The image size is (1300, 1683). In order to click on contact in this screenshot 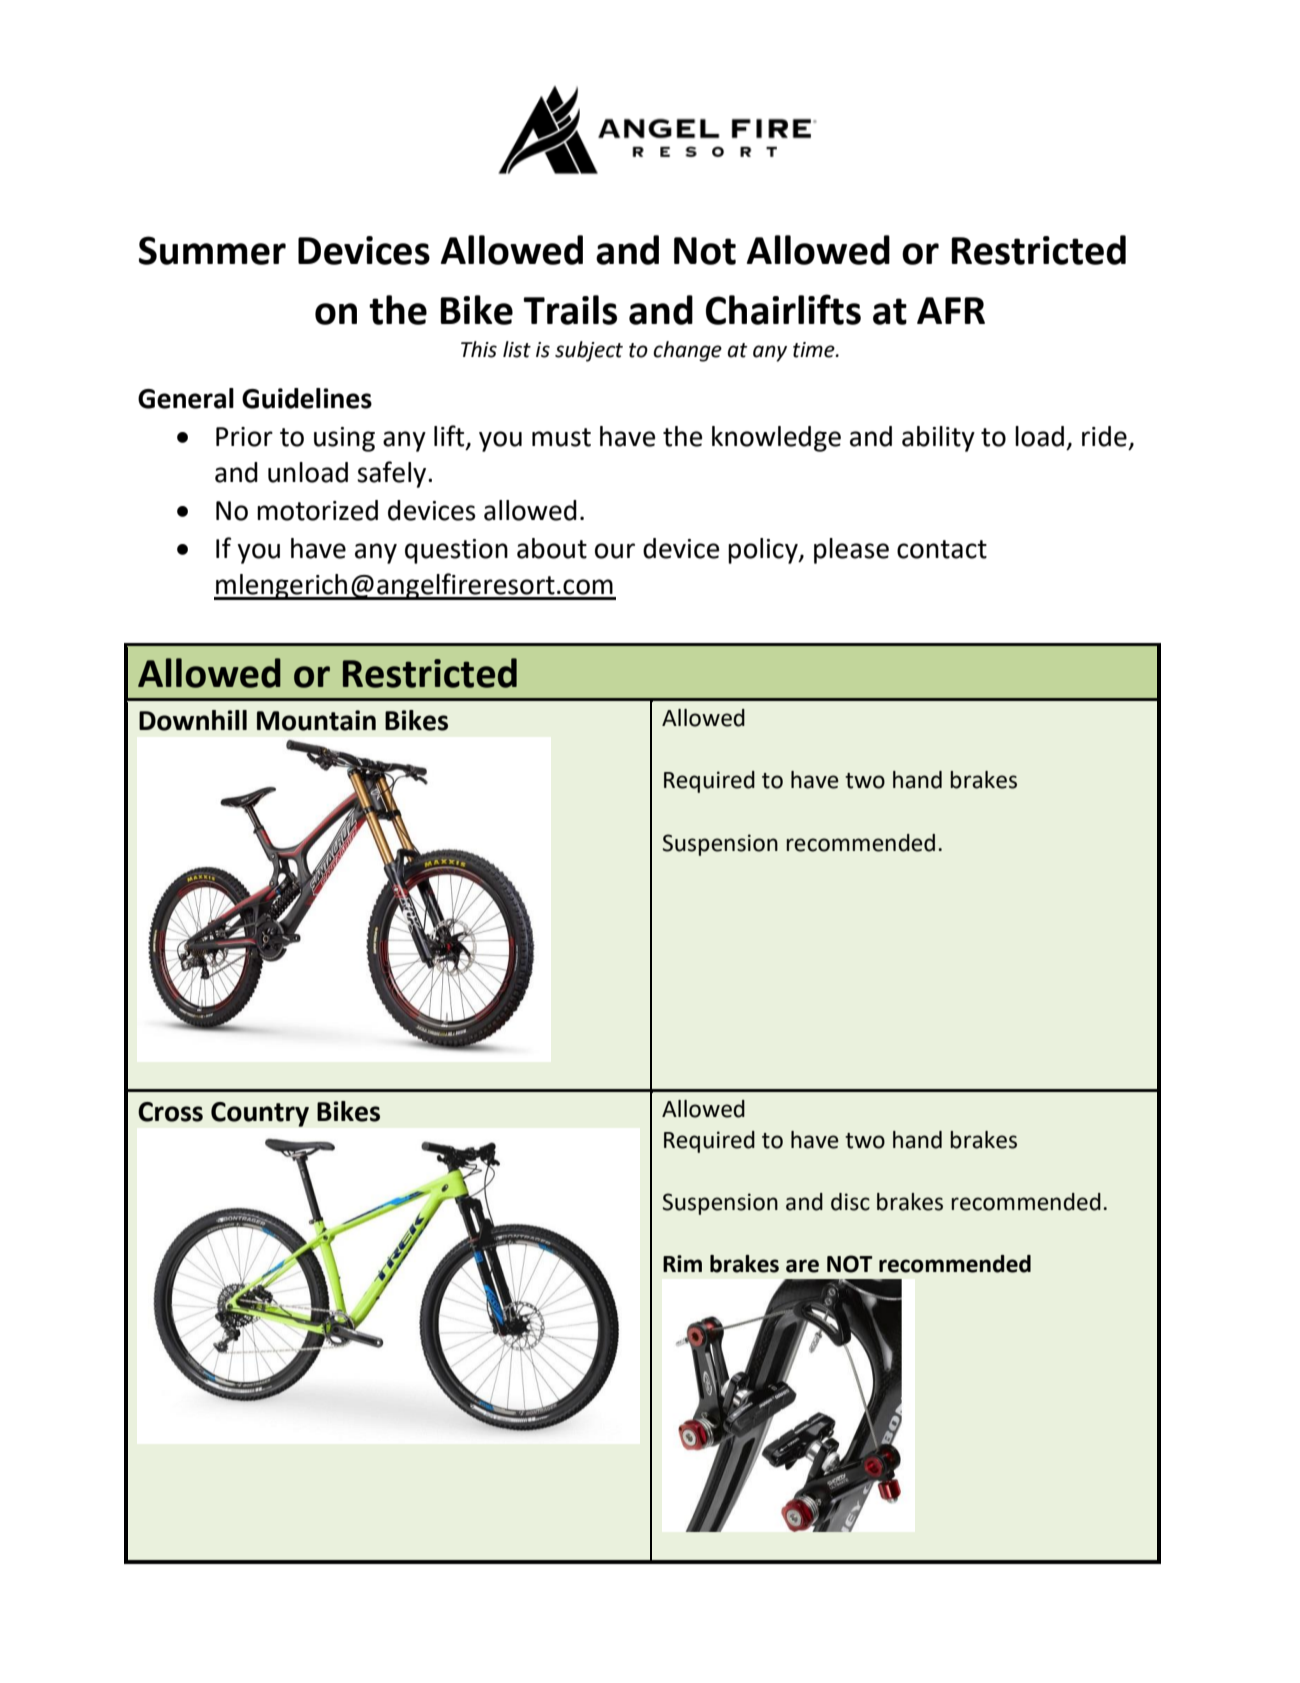, I will do `click(942, 549)`.
